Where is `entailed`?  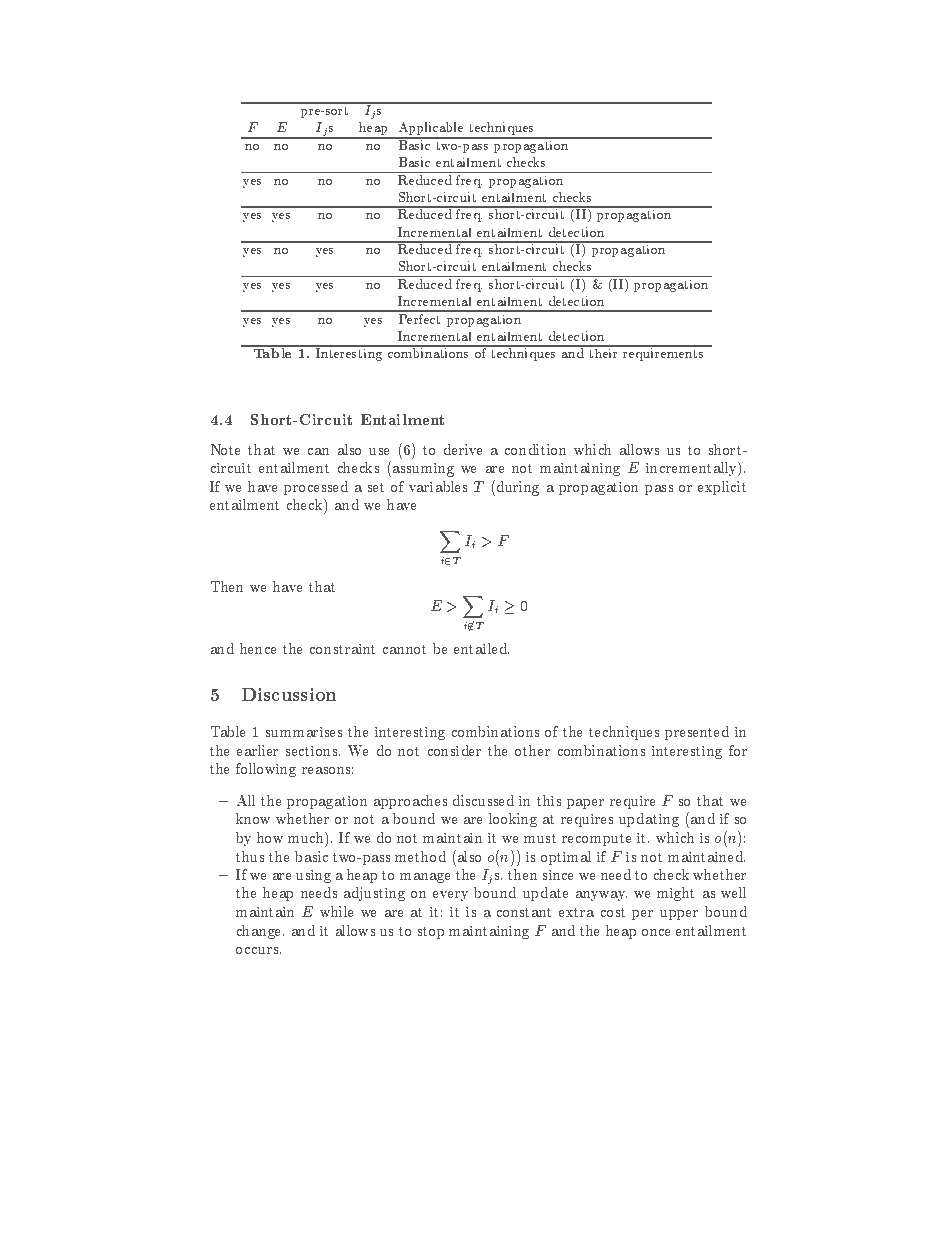
entailed is located at coordinates (481, 648).
